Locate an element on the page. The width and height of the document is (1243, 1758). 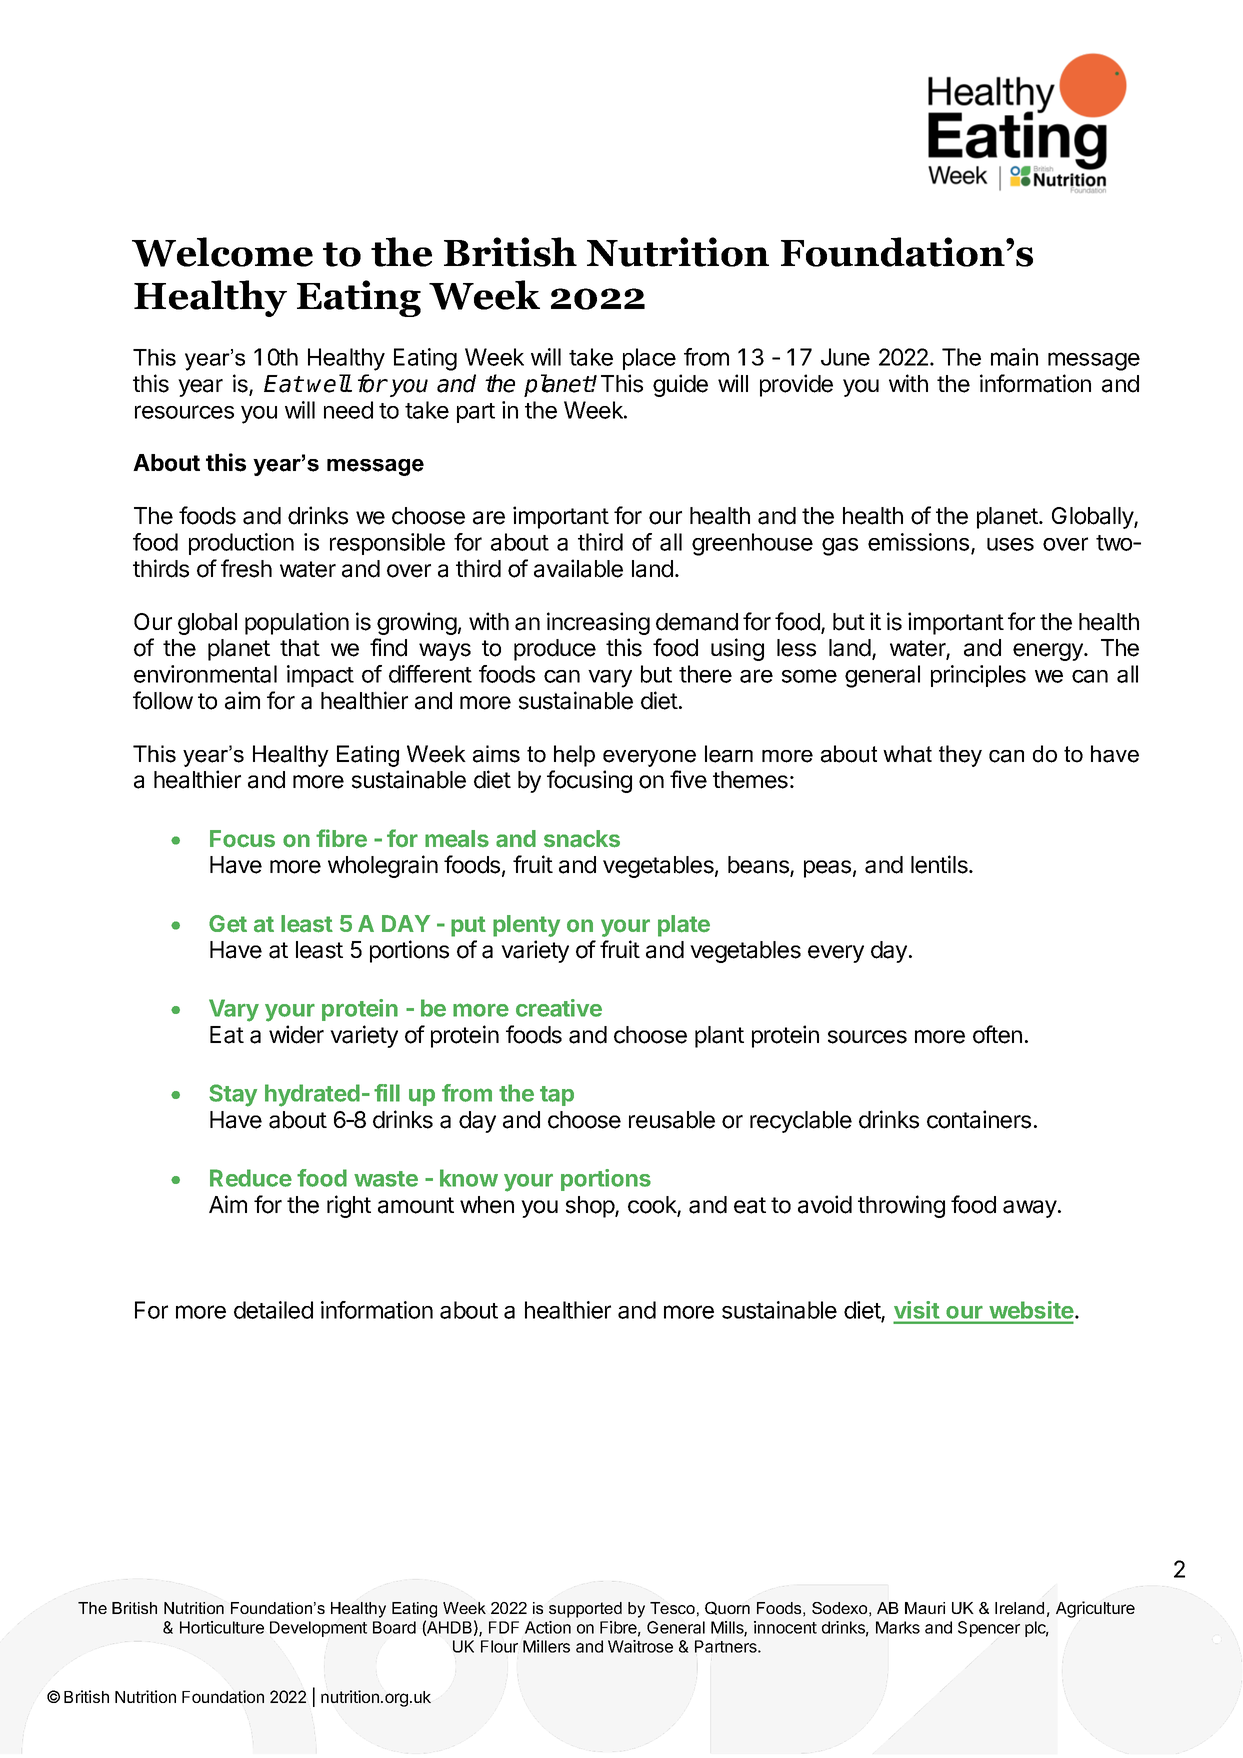
Development is located at coordinates (318, 1629).
